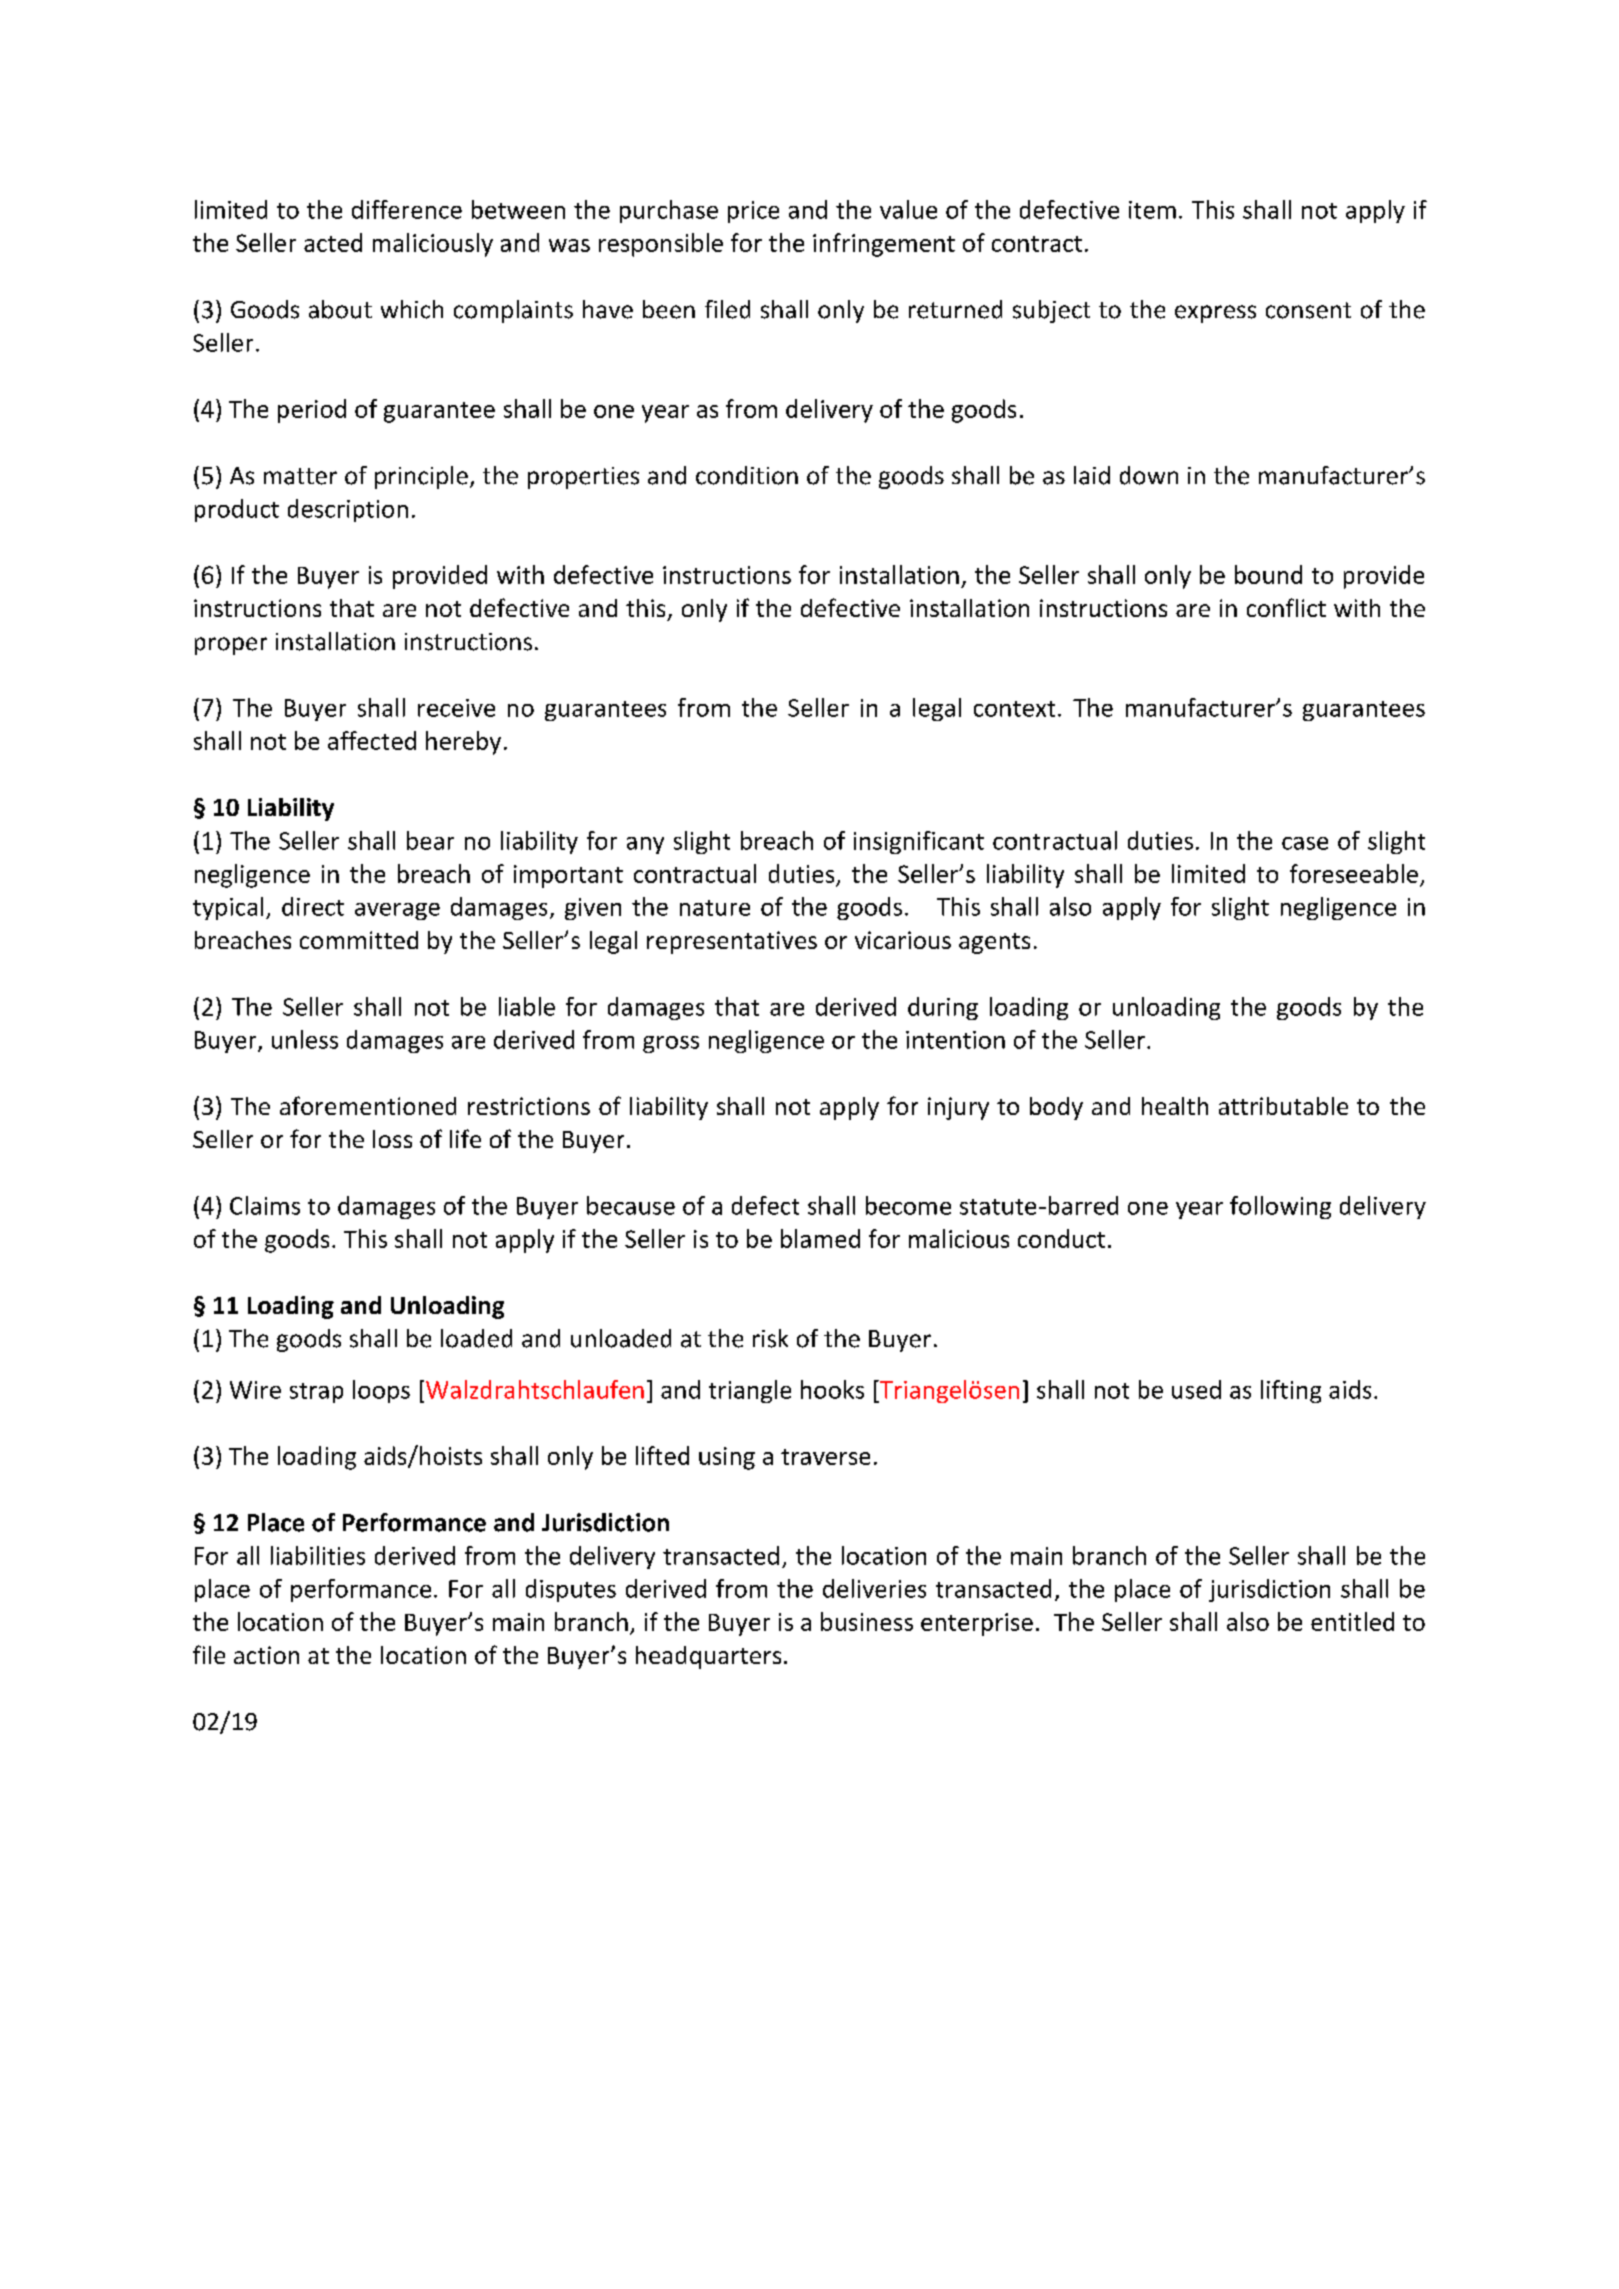  Describe the element at coordinates (820, 1238) in the document. I see `blamed` at that location.
